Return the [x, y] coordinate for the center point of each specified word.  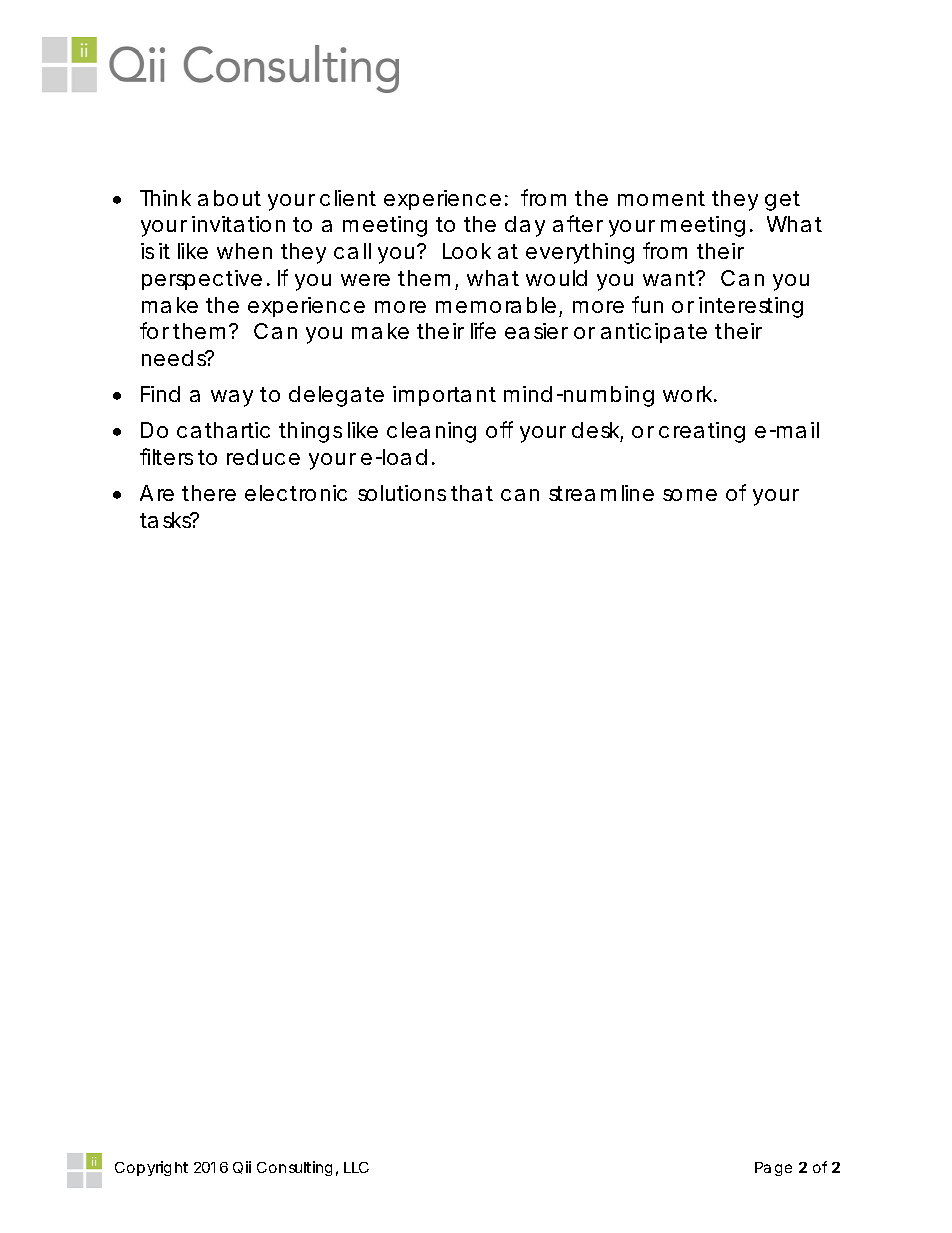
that [472, 493]
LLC [356, 1167]
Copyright [151, 1168]
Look [467, 251]
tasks [166, 520]
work [687, 394]
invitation [238, 224]
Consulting [294, 1168]
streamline [601, 493]
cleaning [431, 432]
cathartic [223, 430]
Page [773, 1169]
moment [661, 198]
